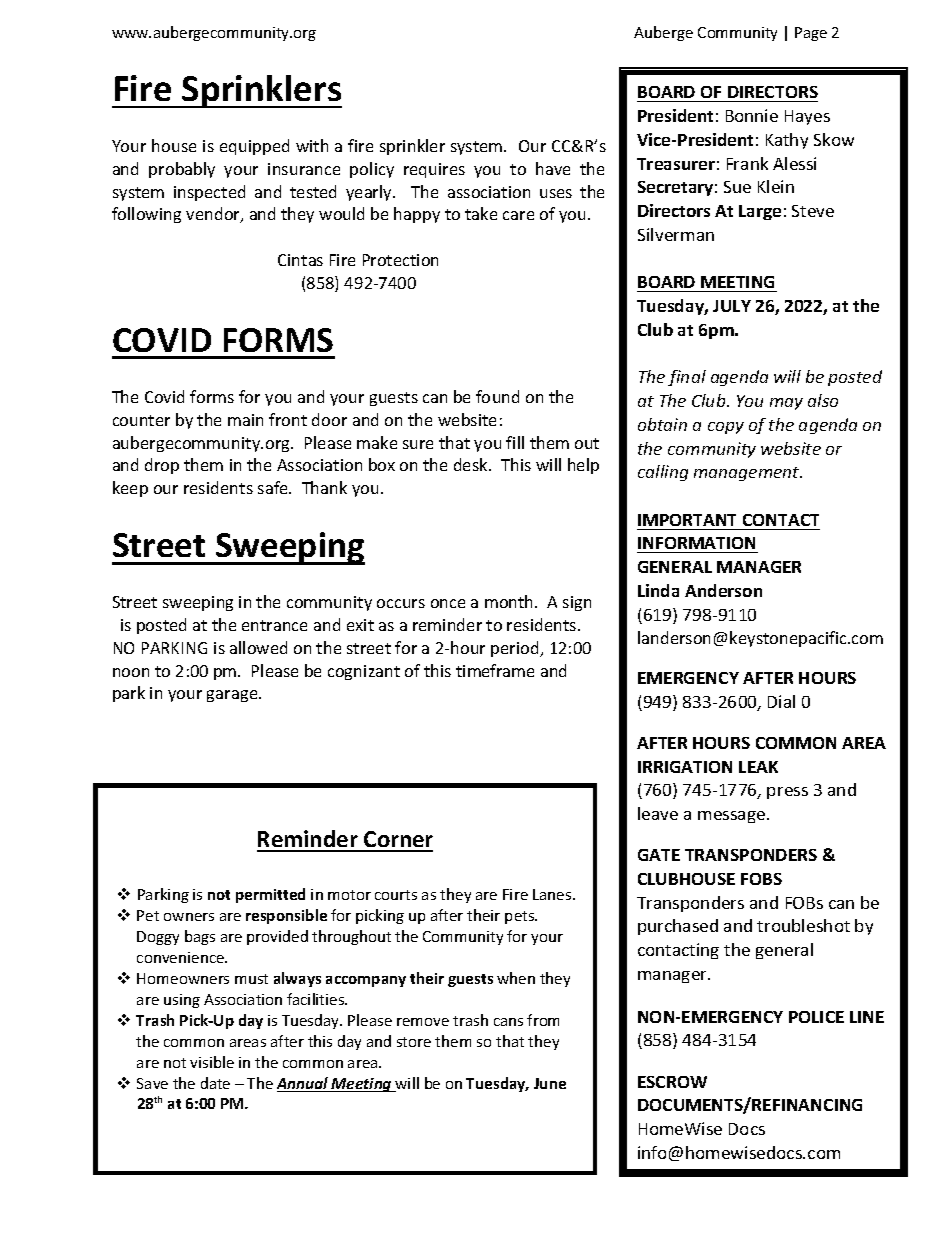 This screenshot has width=952, height=1233. I want to click on permitted, so click(270, 895).
